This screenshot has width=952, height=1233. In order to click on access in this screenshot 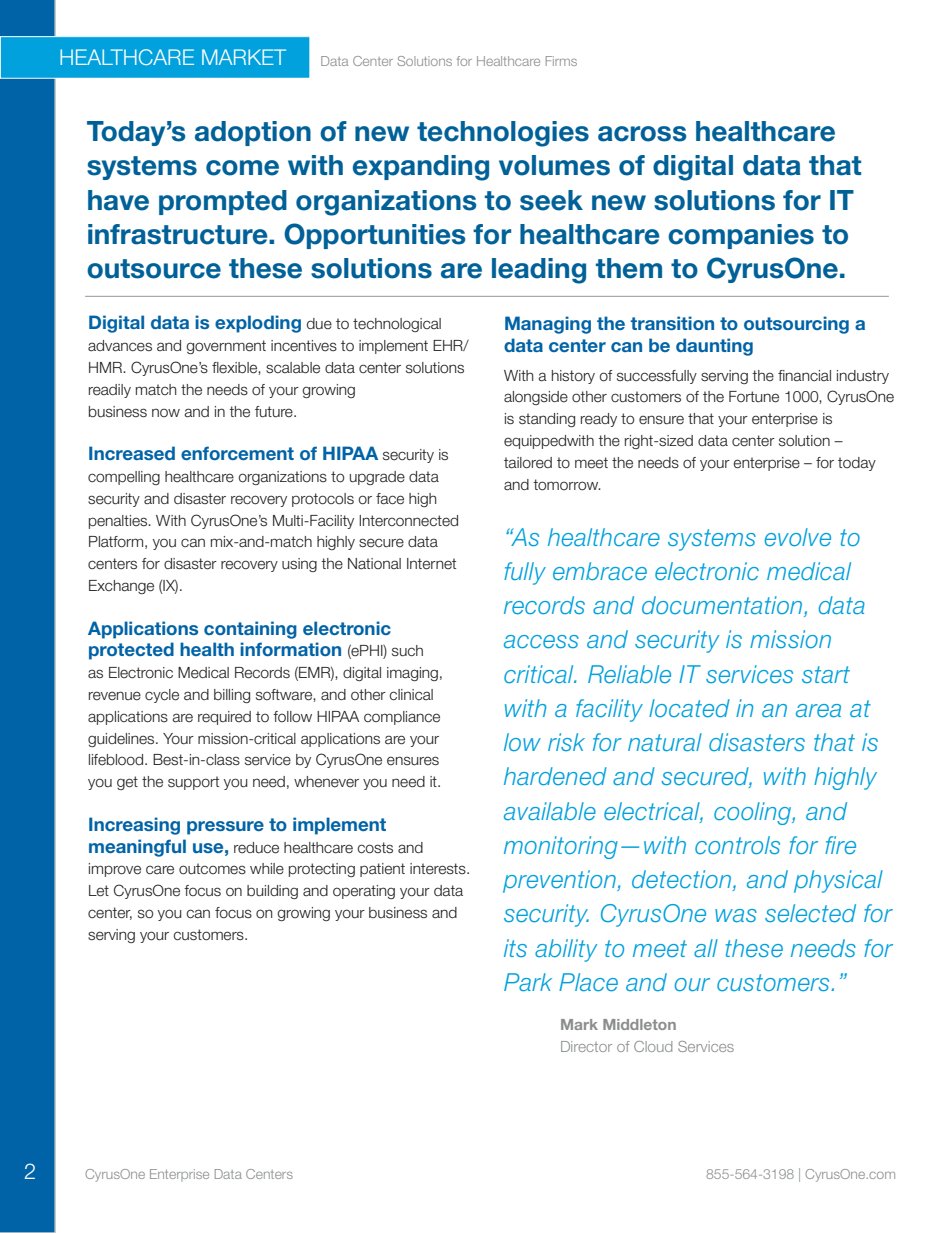, I will do `click(541, 642)`.
